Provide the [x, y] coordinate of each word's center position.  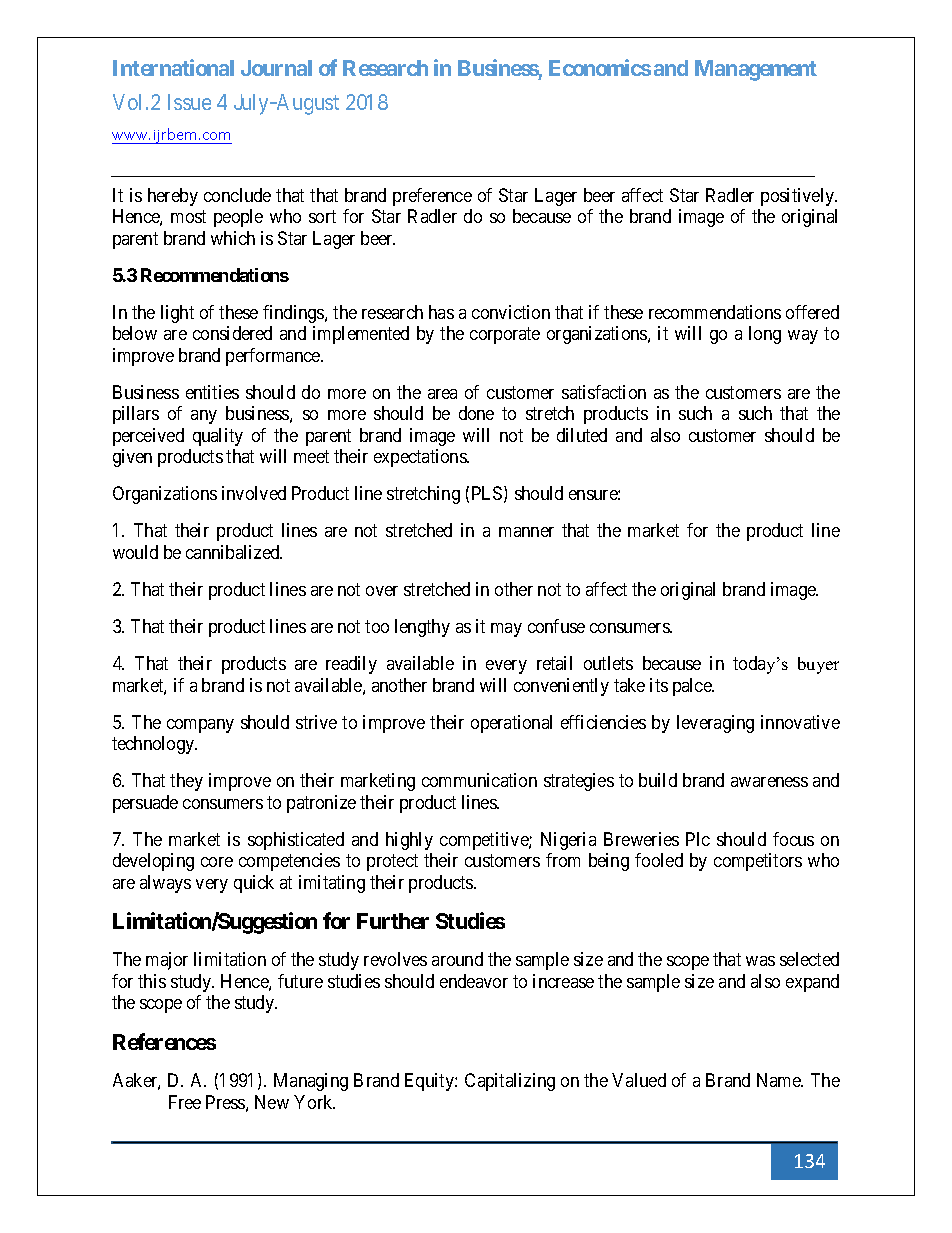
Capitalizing [510, 1082]
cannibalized [234, 552]
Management [756, 70]
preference [432, 197]
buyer [818, 665]
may [506, 630]
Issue [189, 102]
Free [185, 1102]
